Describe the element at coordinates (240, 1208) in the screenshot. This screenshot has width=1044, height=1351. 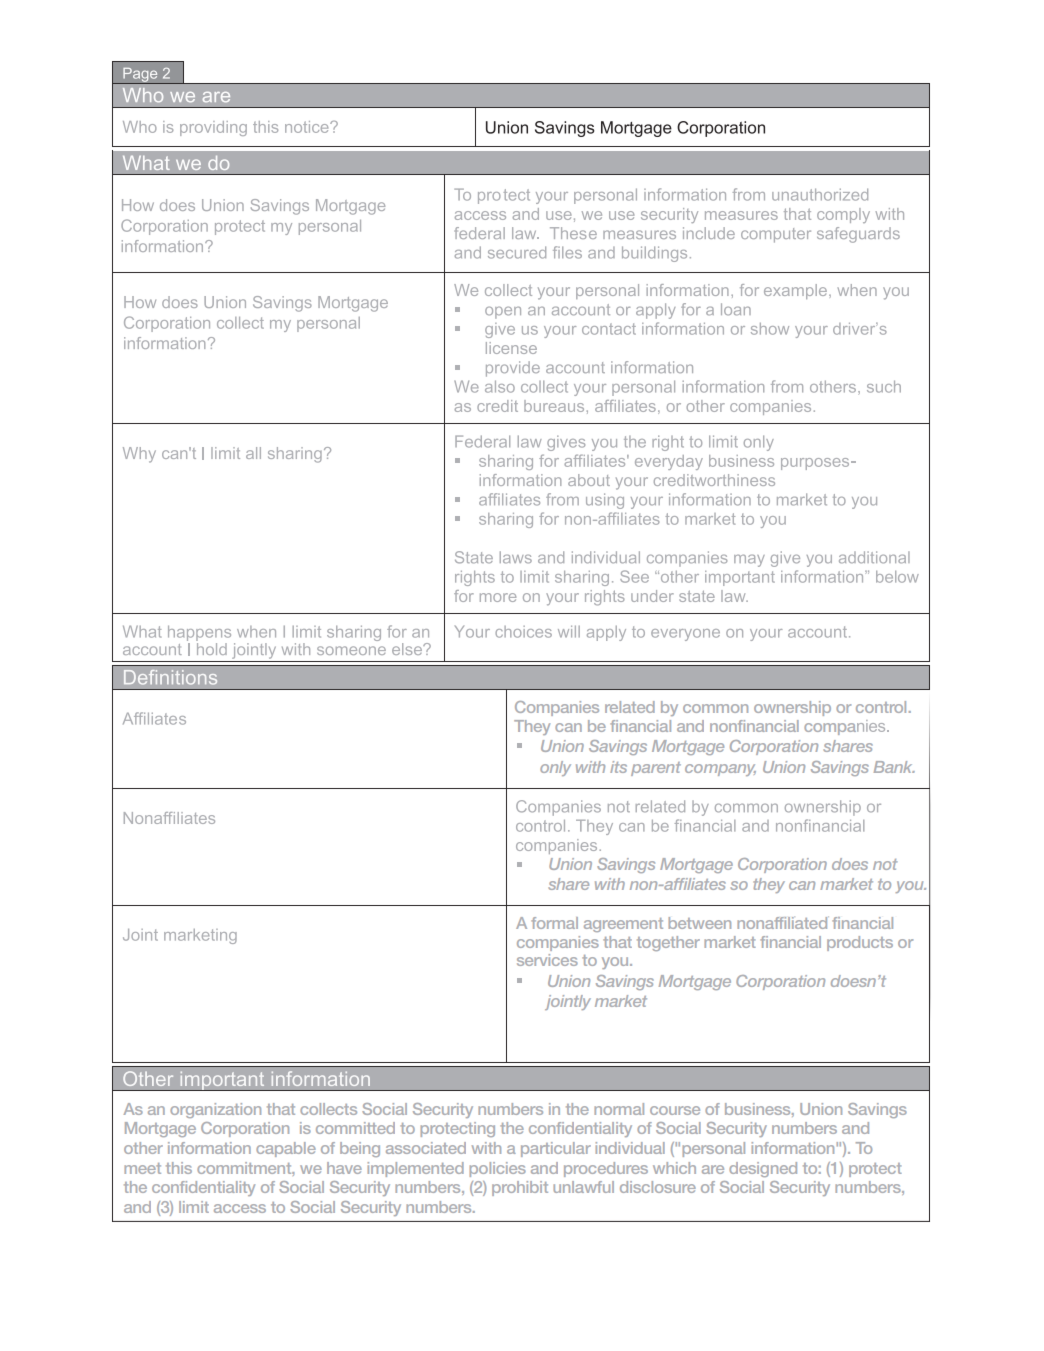
I see `access` at that location.
